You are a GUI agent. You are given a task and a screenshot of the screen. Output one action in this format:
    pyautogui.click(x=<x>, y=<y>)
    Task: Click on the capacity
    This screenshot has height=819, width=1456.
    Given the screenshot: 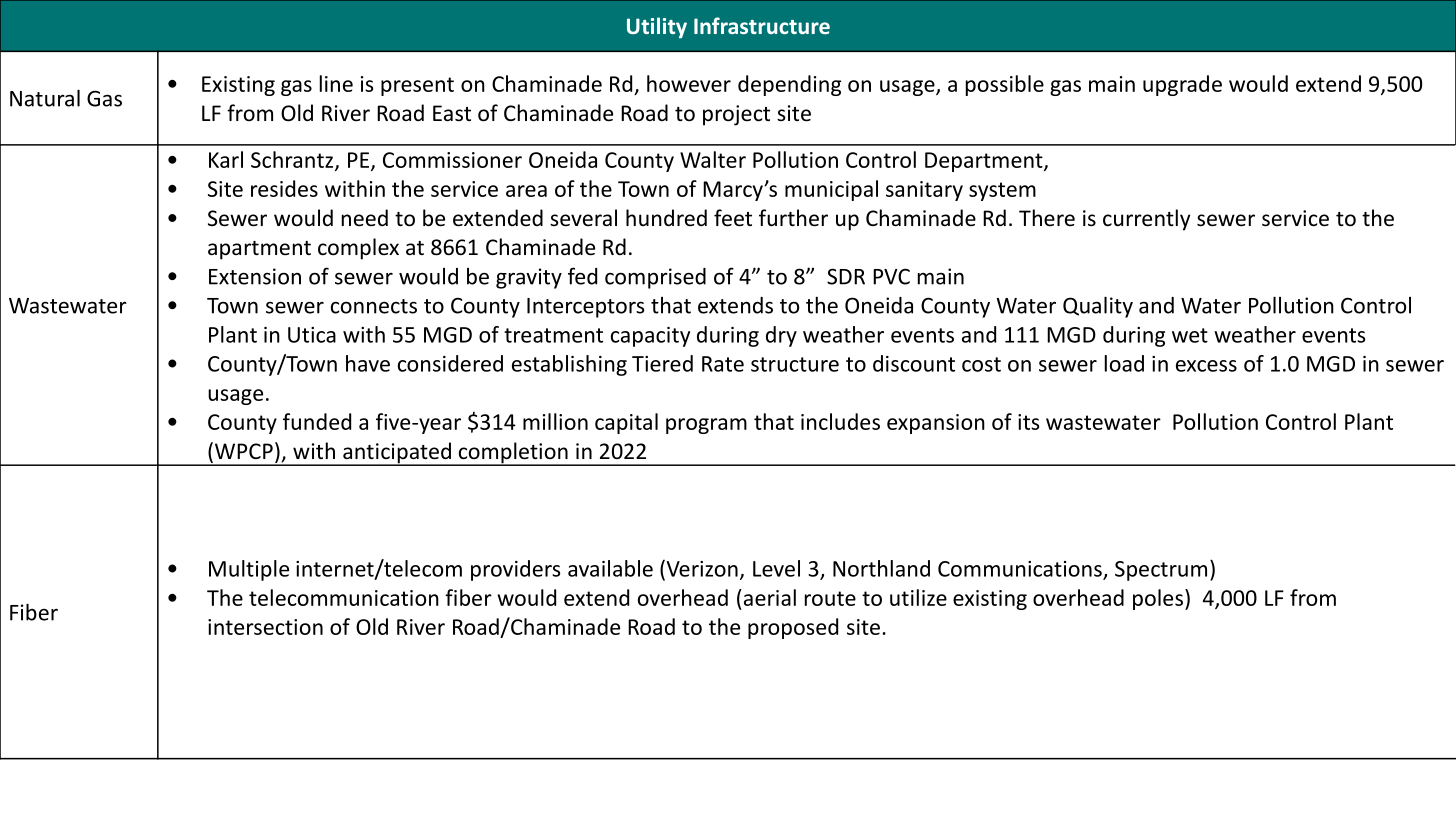 What is the action you would take?
    pyautogui.click(x=650, y=337)
